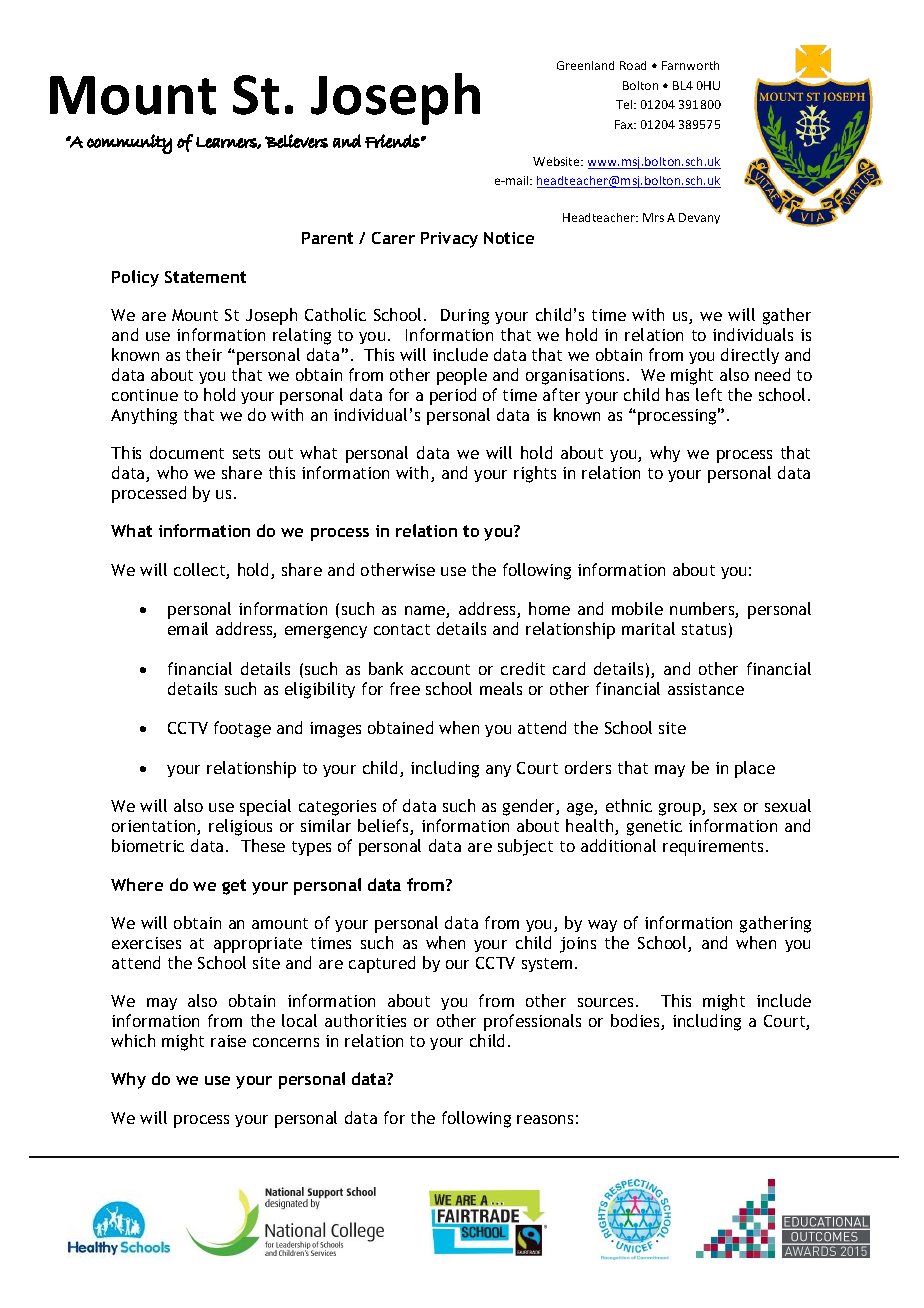 This document has width=924, height=1308. Describe the element at coordinates (545, 1119) in the document. I see `reasons` at that location.
